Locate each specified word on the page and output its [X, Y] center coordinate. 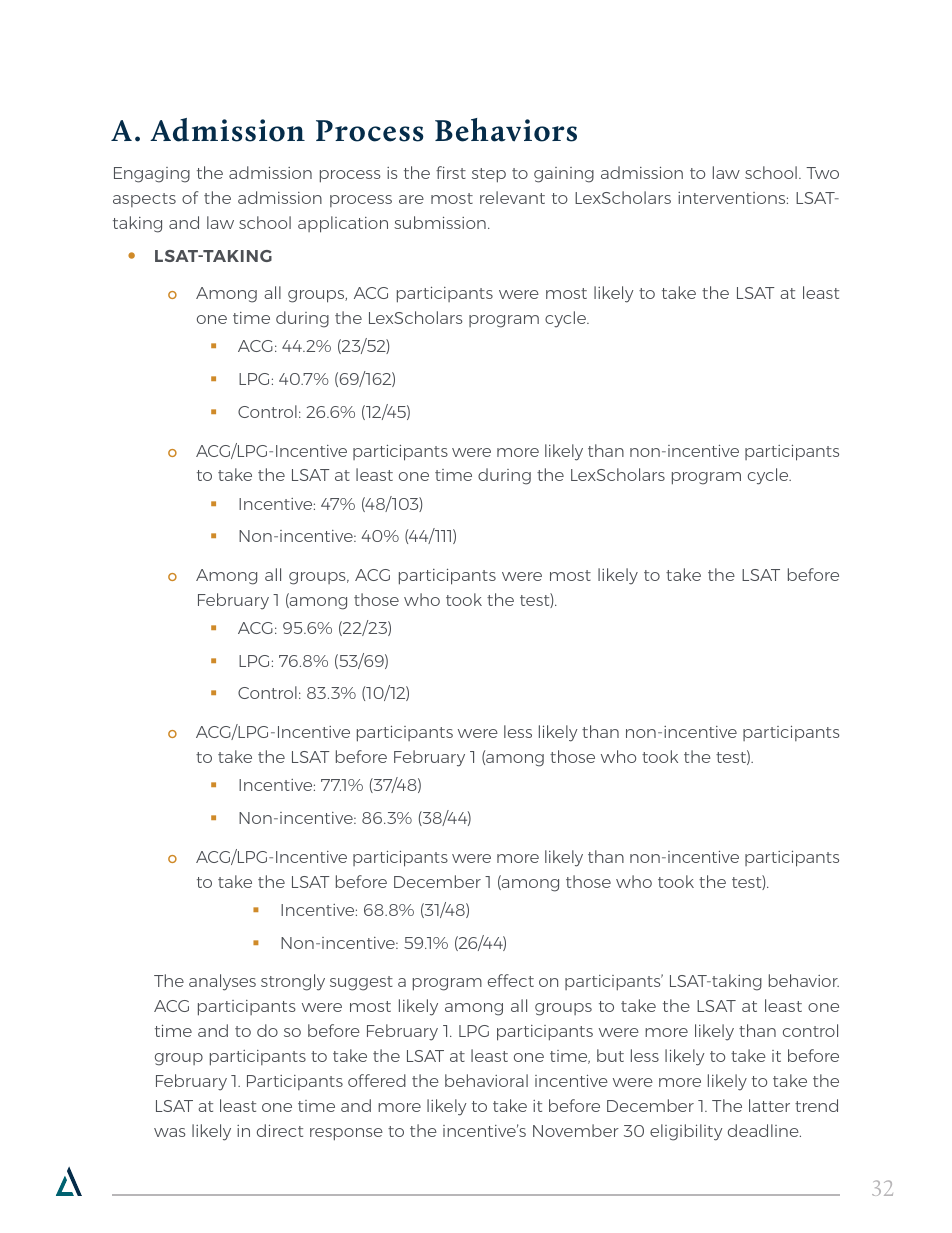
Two [822, 173]
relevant [512, 197]
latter [769, 1105]
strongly [293, 982]
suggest [361, 983]
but [610, 1055]
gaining [564, 175]
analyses [222, 982]
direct [280, 1130]
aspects [144, 200]
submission [440, 222]
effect [511, 980]
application [343, 224]
